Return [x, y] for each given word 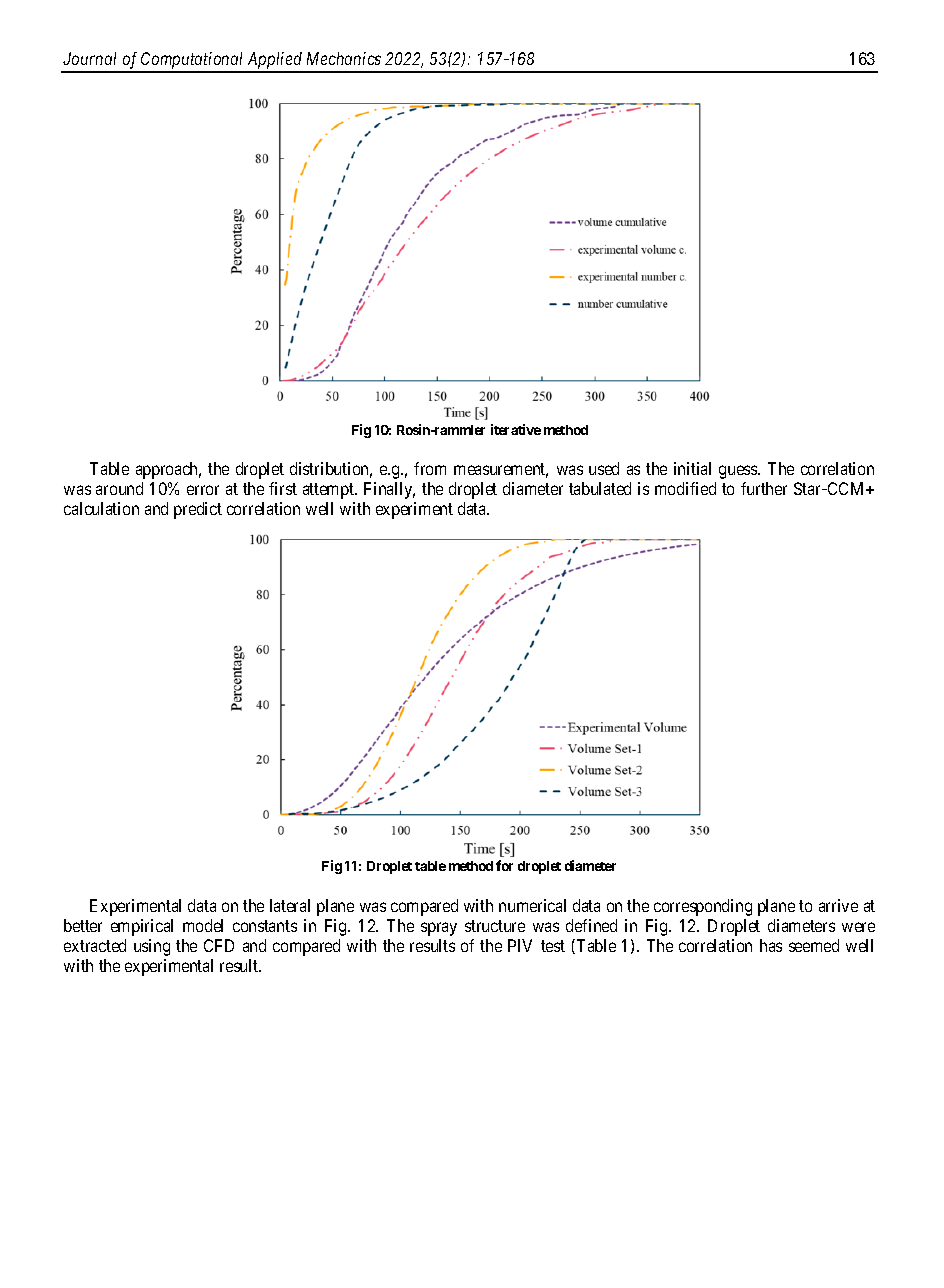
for [504, 865]
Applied [275, 62]
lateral [290, 905]
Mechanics [344, 58]
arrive [838, 905]
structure [495, 926]
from [430, 468]
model [203, 925]
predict [198, 510]
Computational [192, 62]
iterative [516, 429]
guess [739, 472]
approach [168, 470]
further [764, 488]
